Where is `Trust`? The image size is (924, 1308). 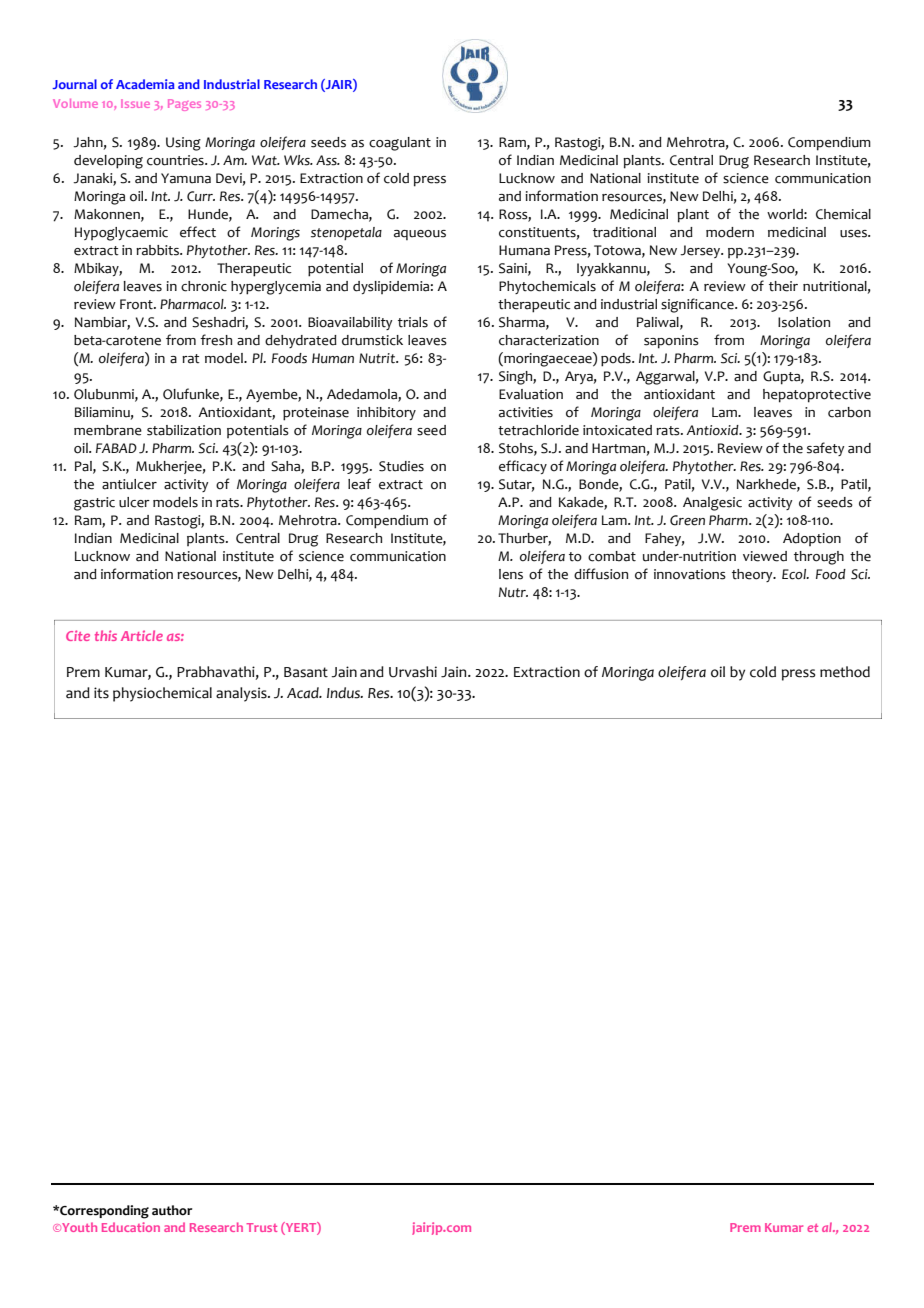 Trust is located at coordinates (261, 1227).
